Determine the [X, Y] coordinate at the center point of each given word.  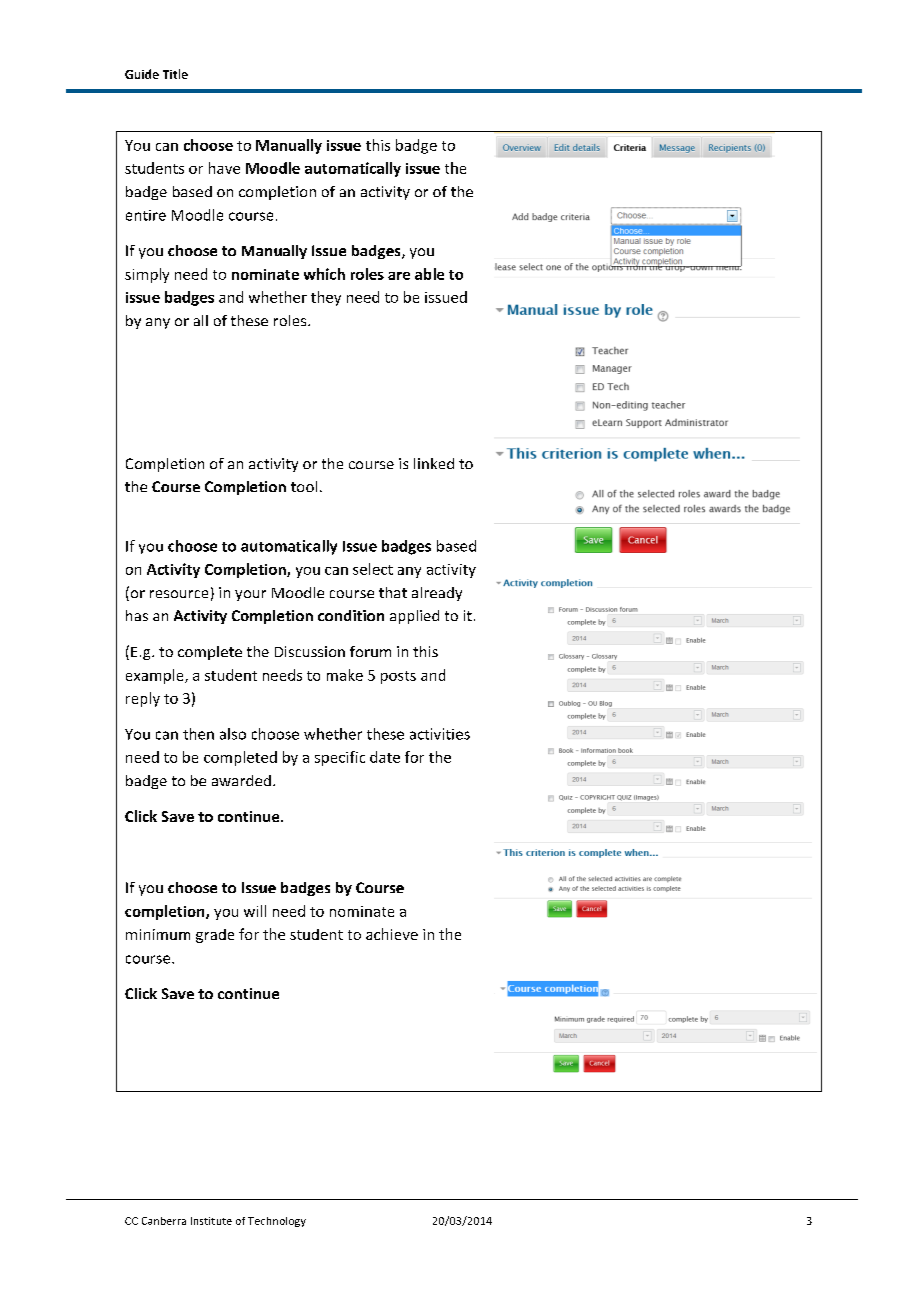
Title [175, 74]
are [399, 276]
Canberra [164, 1221]
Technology [277, 1222]
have [224, 168]
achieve [392, 934]
